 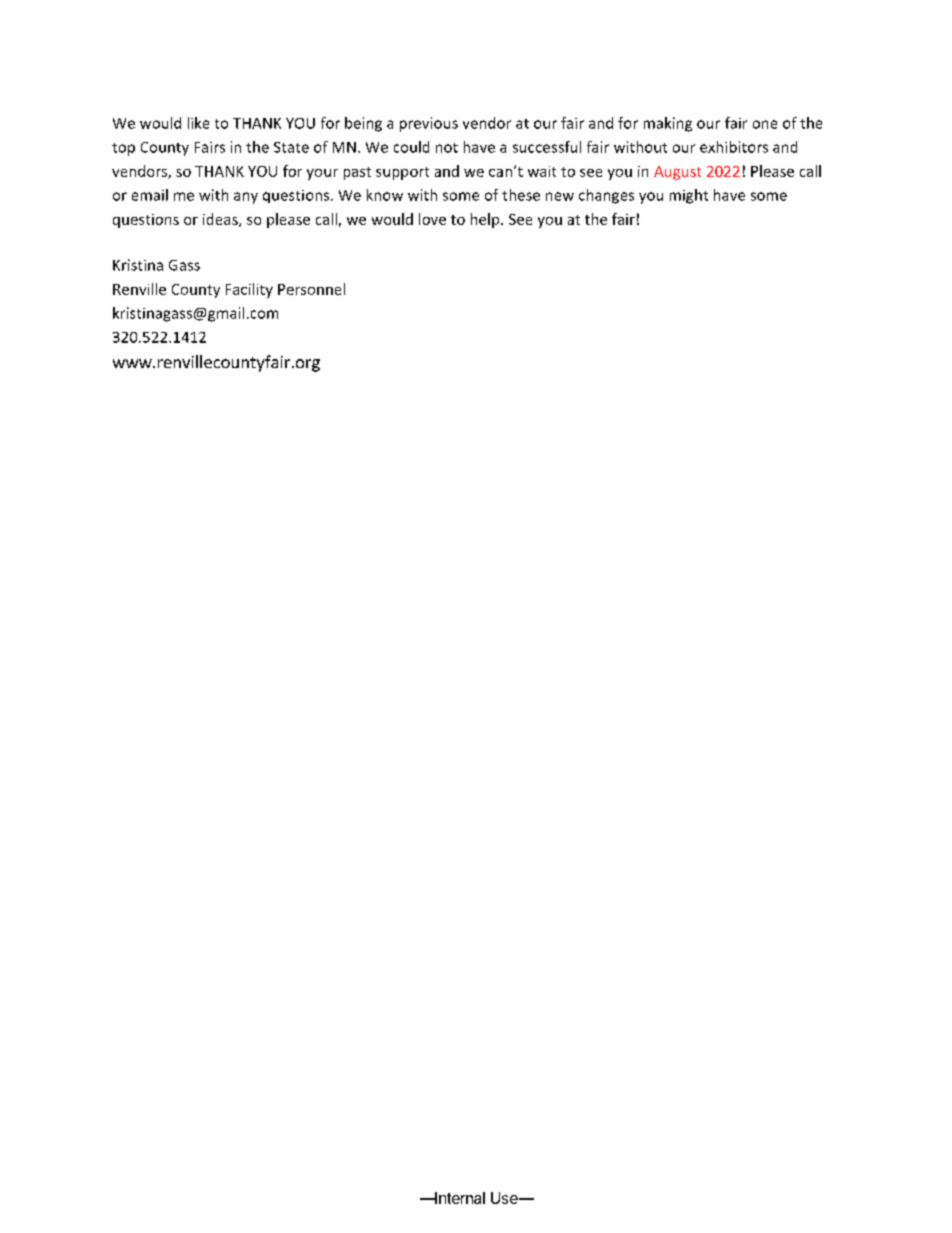 I want to click on not, so click(x=447, y=148).
